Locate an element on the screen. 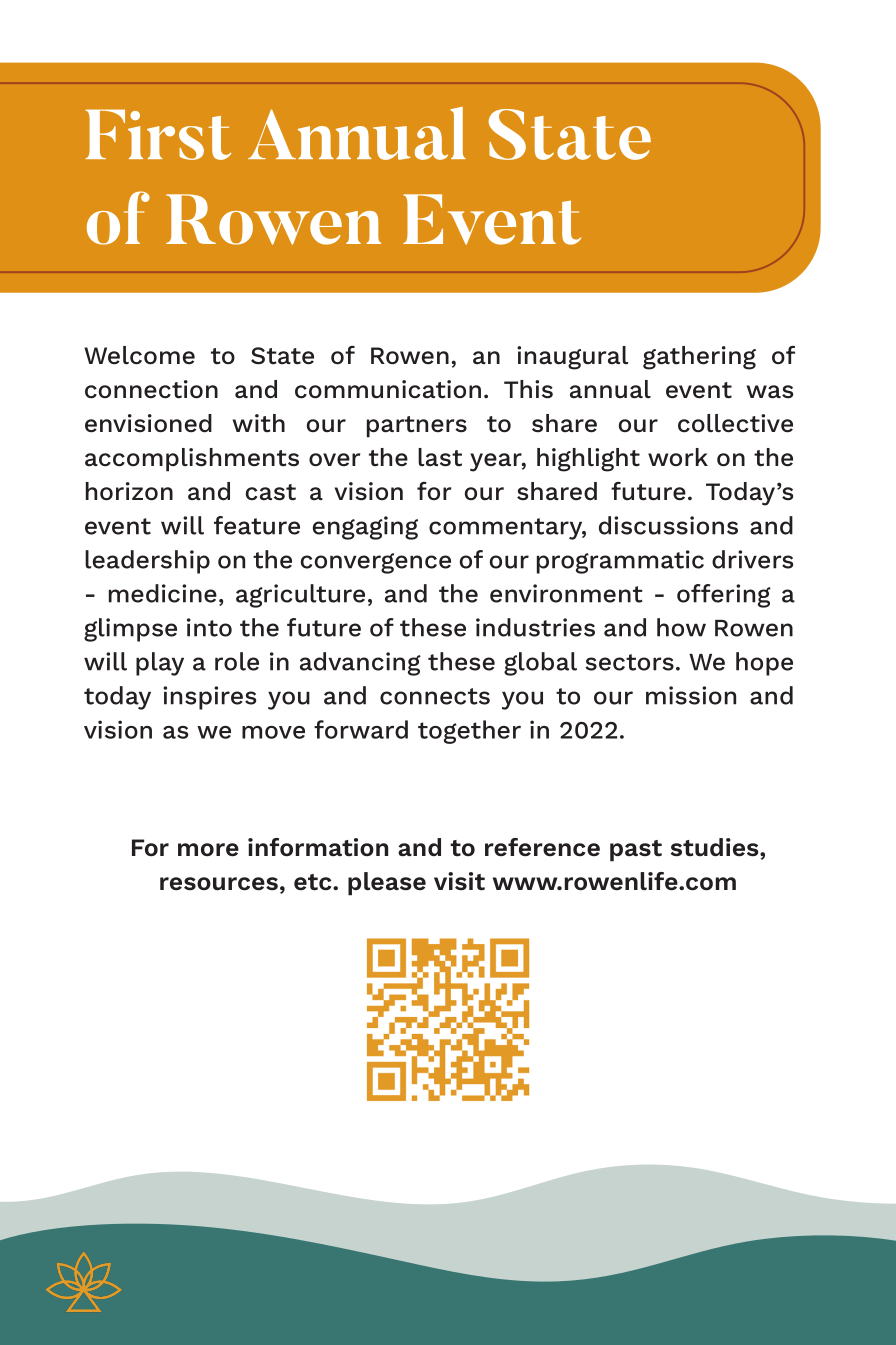  studies is located at coordinates (716, 847).
